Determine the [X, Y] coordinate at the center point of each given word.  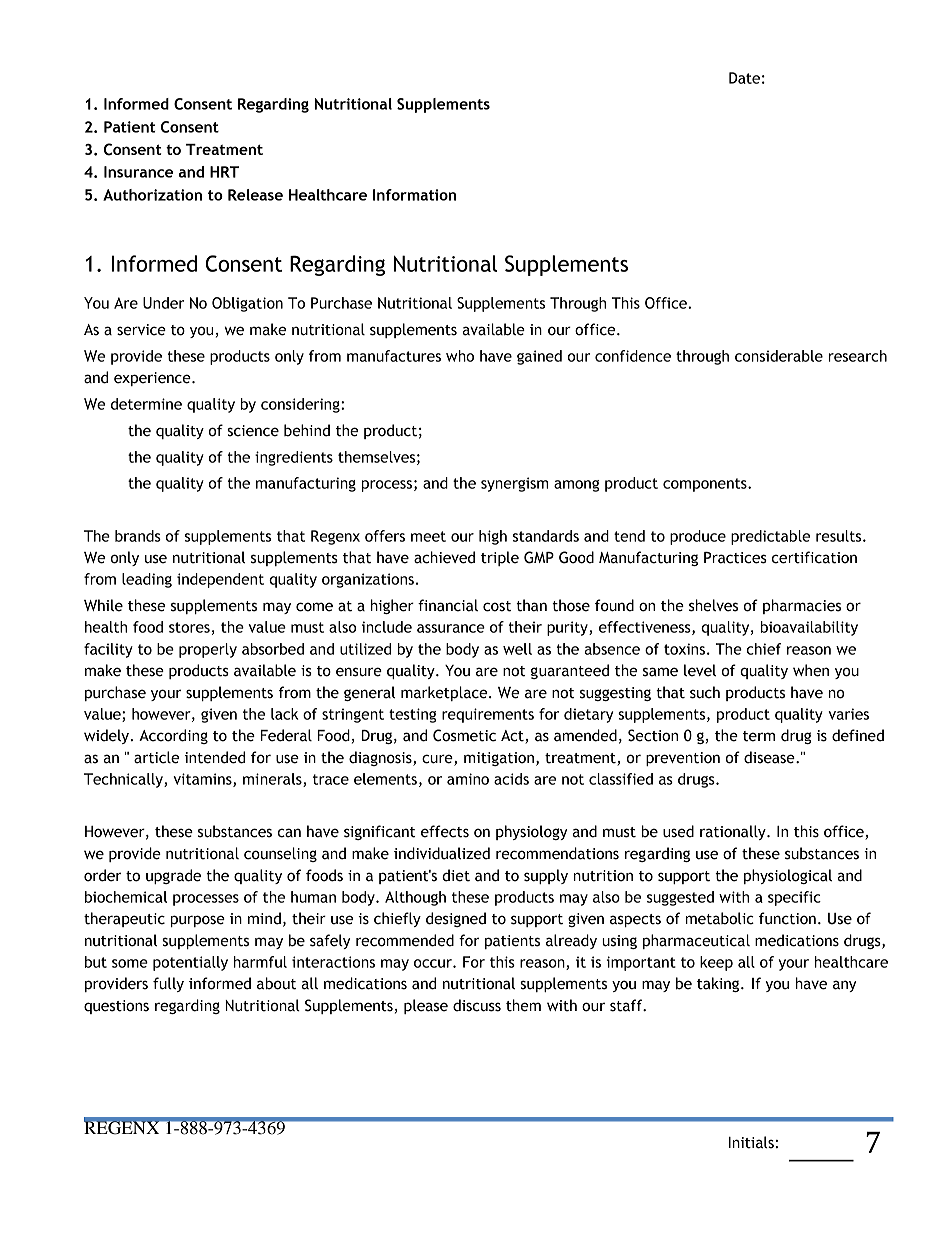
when [811, 670]
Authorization [152, 195]
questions [116, 1007]
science [253, 431]
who [460, 356]
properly [208, 650]
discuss [477, 1005]
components [706, 485]
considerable [779, 356]
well [517, 649]
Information [414, 195]
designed [456, 919]
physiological [788, 876]
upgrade [173, 876]
